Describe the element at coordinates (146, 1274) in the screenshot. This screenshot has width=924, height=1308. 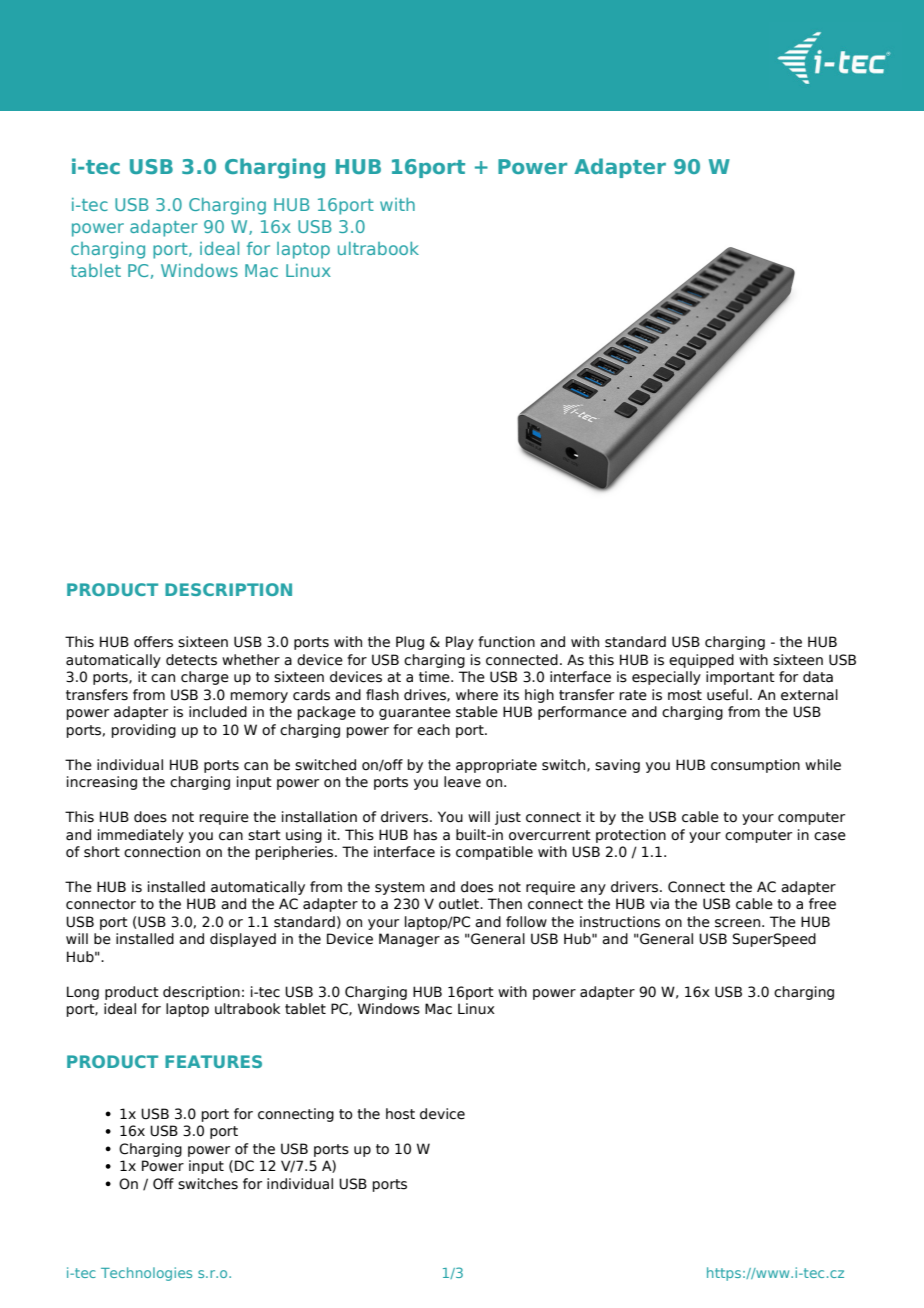
I see `Technologies` at that location.
